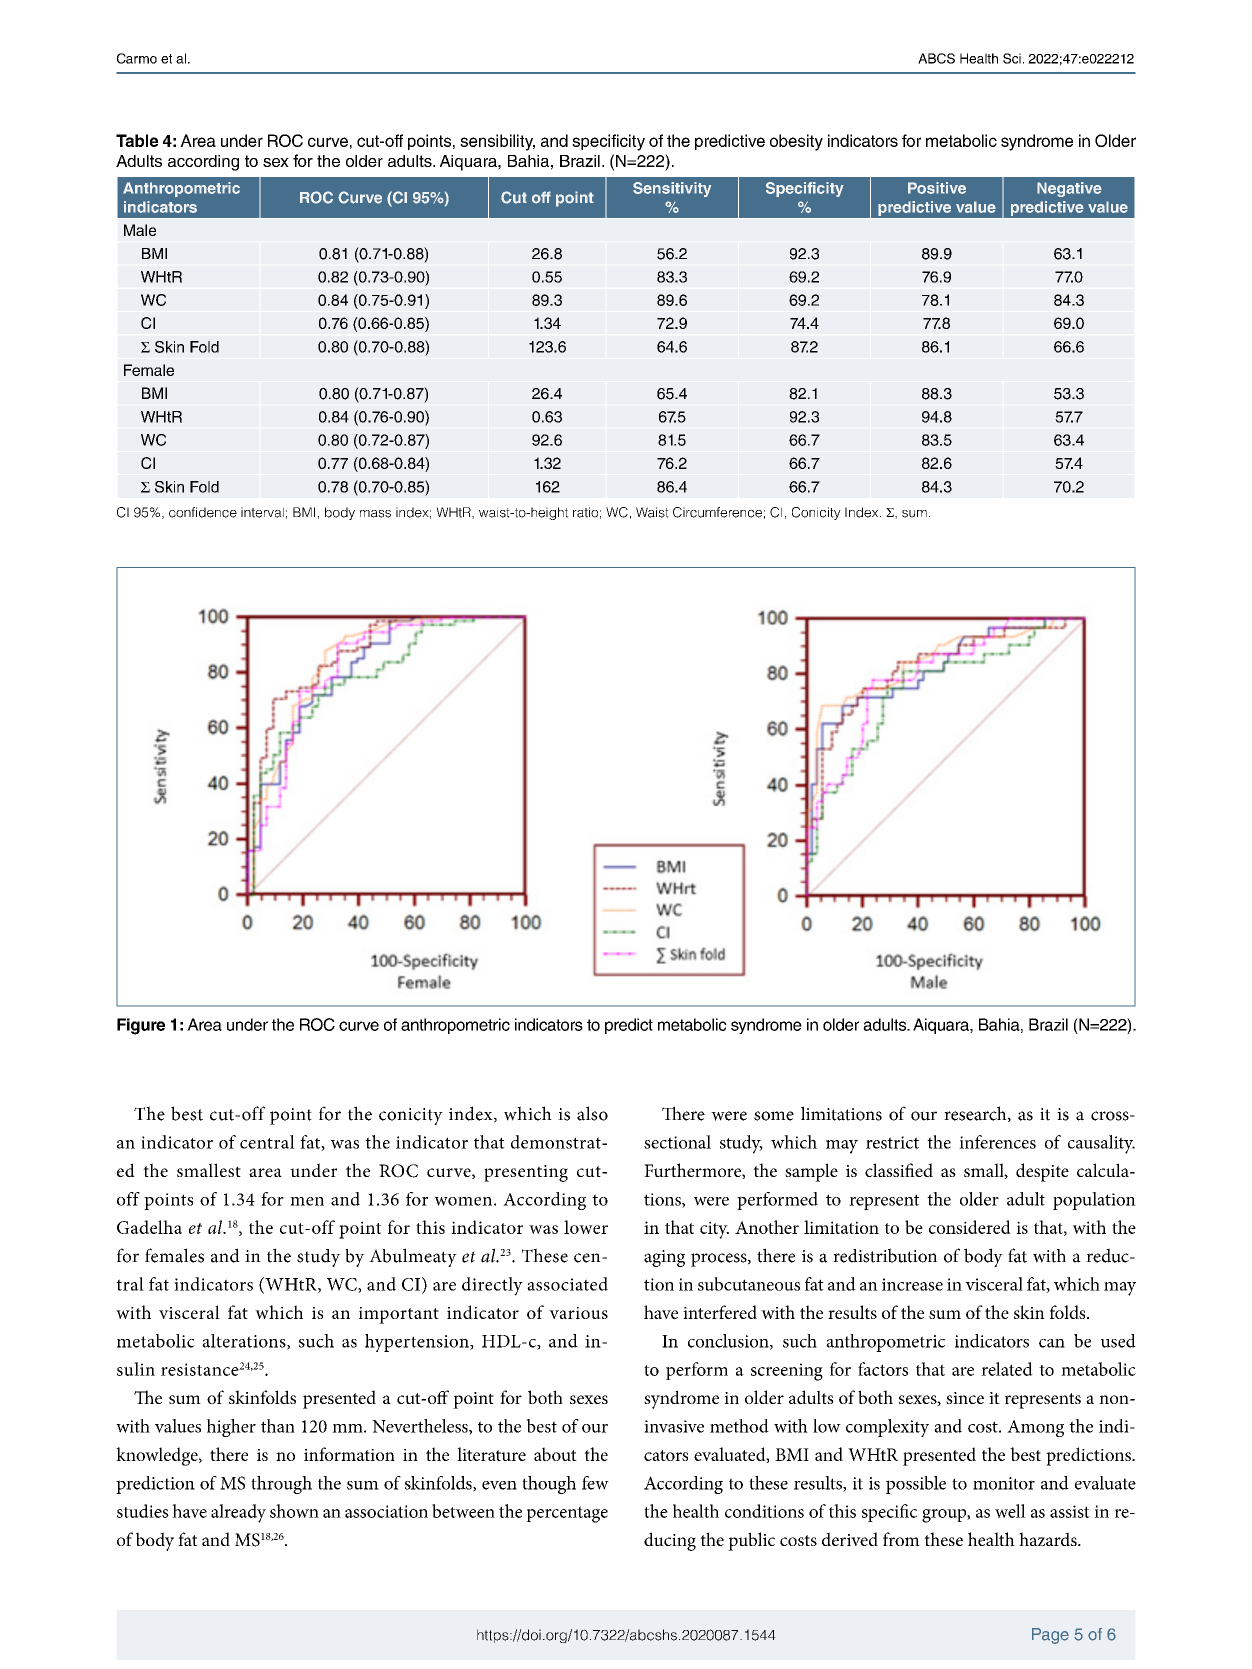  Describe the element at coordinates (1012, 58) in the page. I see `Sci` at that location.
